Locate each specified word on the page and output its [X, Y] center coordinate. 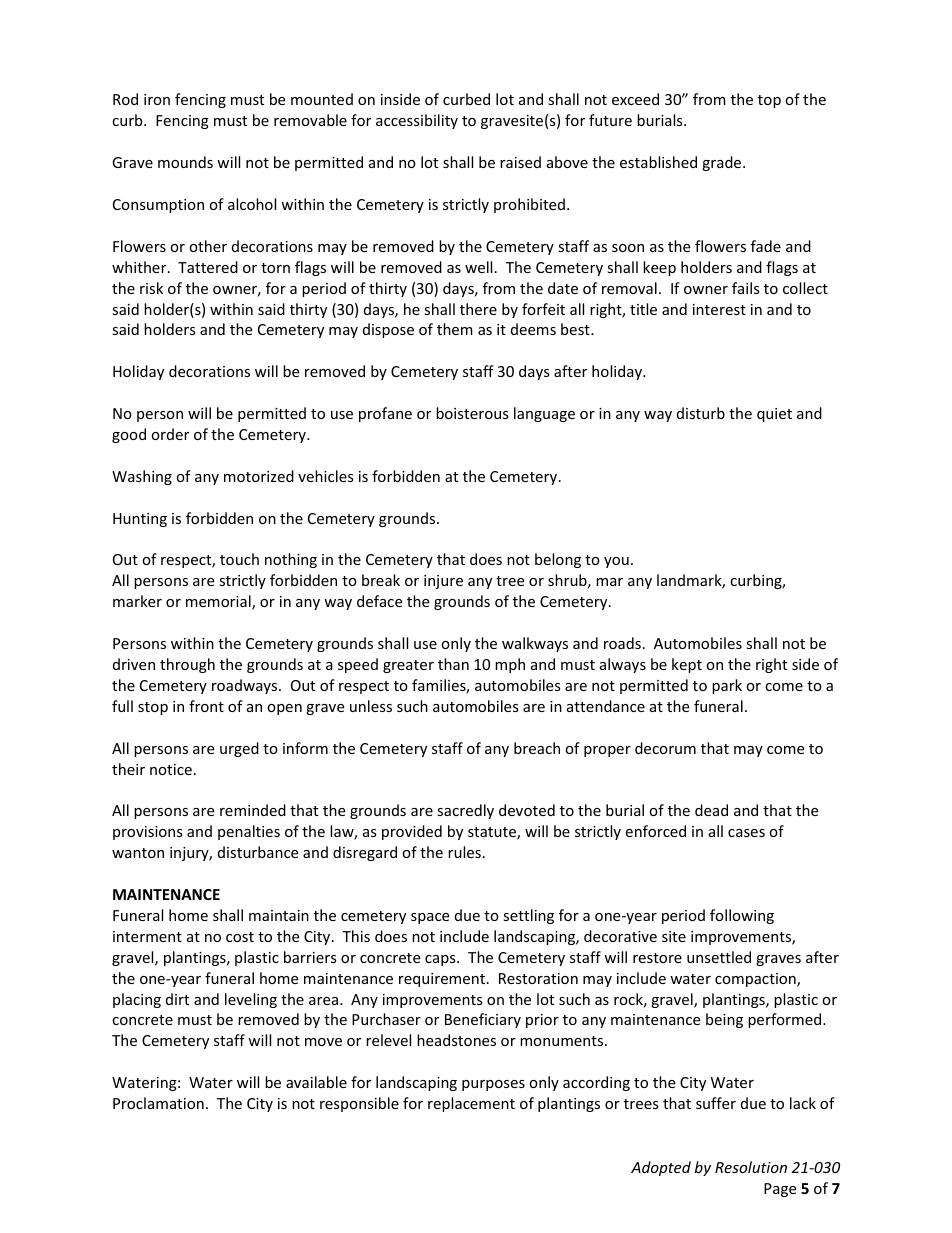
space [430, 918]
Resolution [751, 1167]
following [742, 916]
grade [723, 163]
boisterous [472, 413]
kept [687, 665]
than [453, 664]
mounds [185, 162]
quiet [774, 415]
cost [240, 937]
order [170, 434]
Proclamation [158, 1103]
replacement [471, 1104]
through [187, 665]
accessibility [417, 121]
